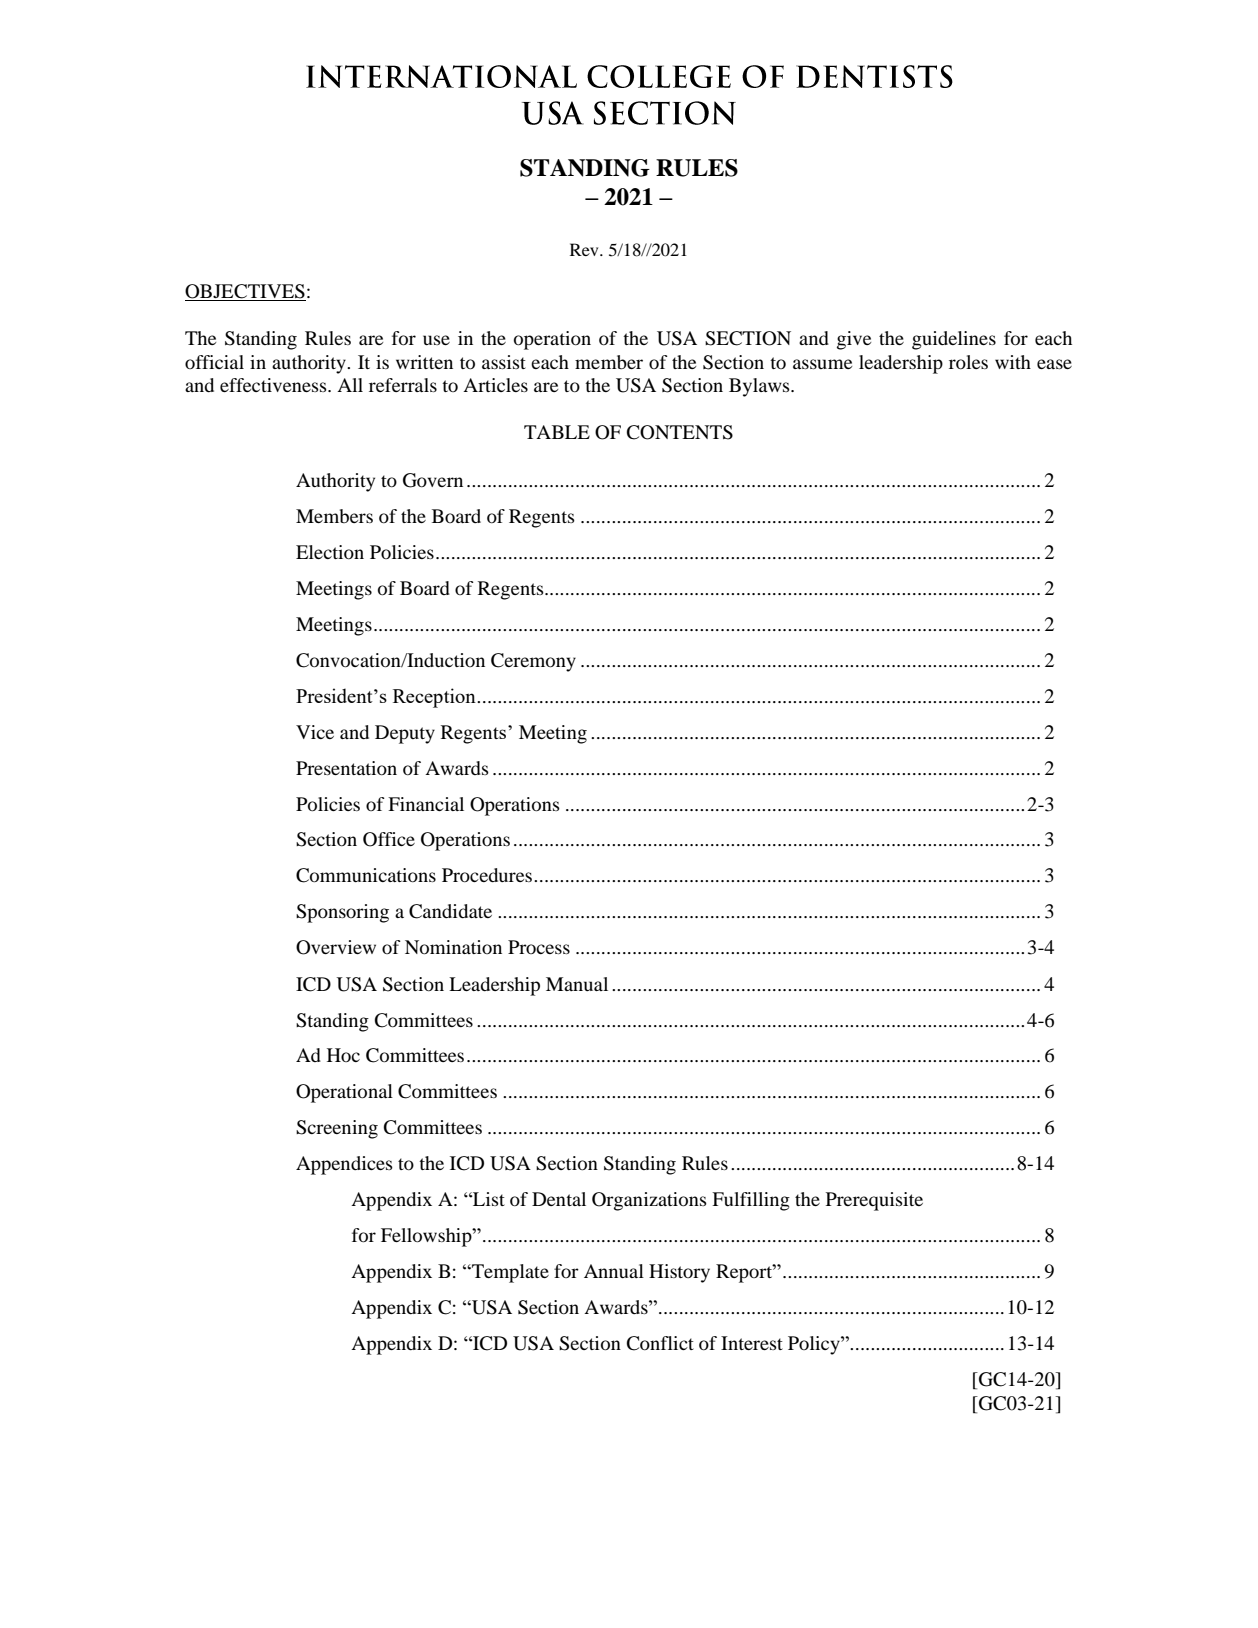 The height and width of the screenshot is (1628, 1258). I want to click on Rev, so click(585, 249).
